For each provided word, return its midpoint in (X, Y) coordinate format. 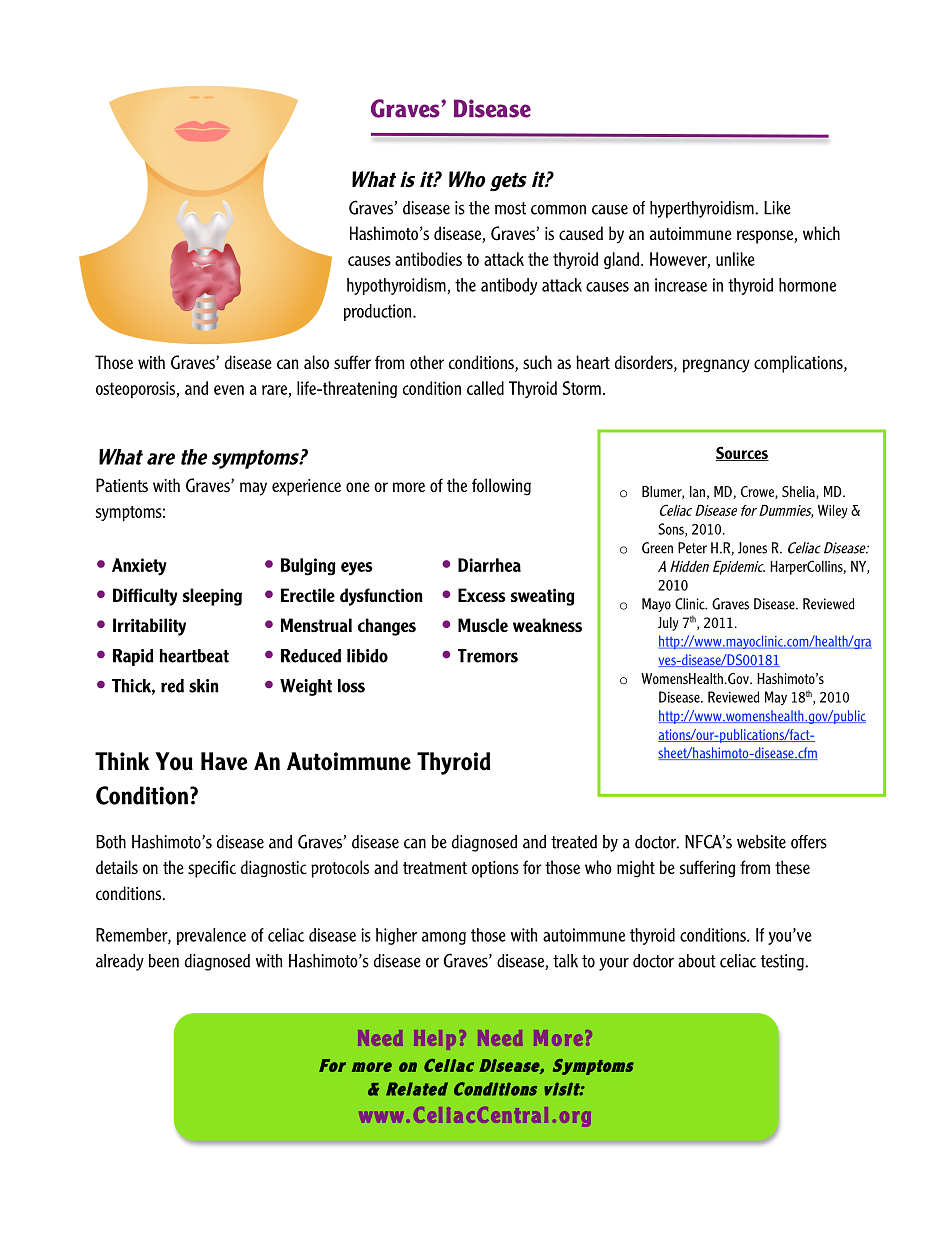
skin (204, 686)
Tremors (488, 656)
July (668, 624)
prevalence (211, 936)
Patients (122, 485)
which (821, 233)
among (444, 938)
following (501, 487)
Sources (742, 454)
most (510, 208)
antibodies (428, 259)
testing (783, 962)
